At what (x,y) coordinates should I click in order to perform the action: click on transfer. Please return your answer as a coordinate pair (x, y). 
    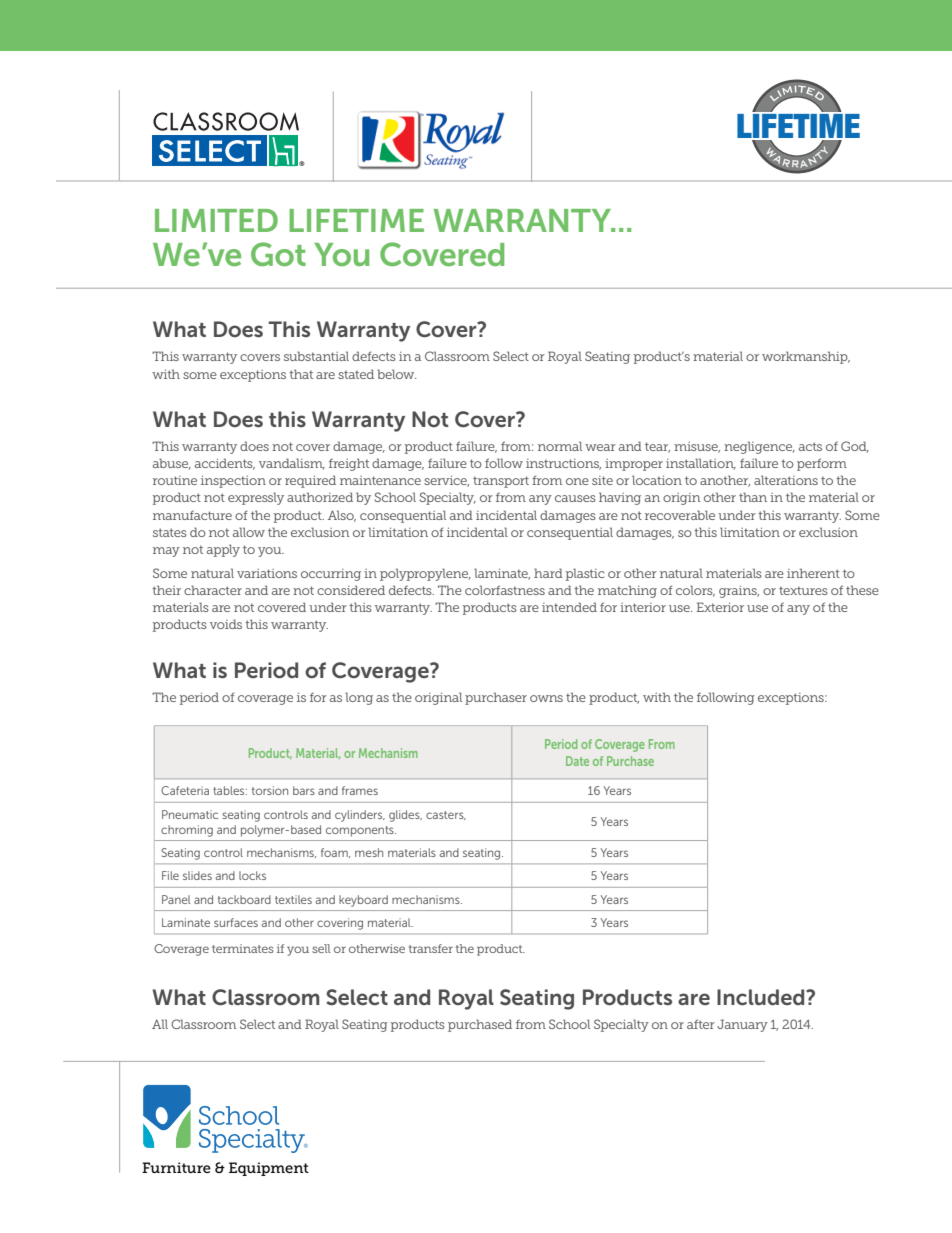
    Looking at the image, I should click on (431, 948).
